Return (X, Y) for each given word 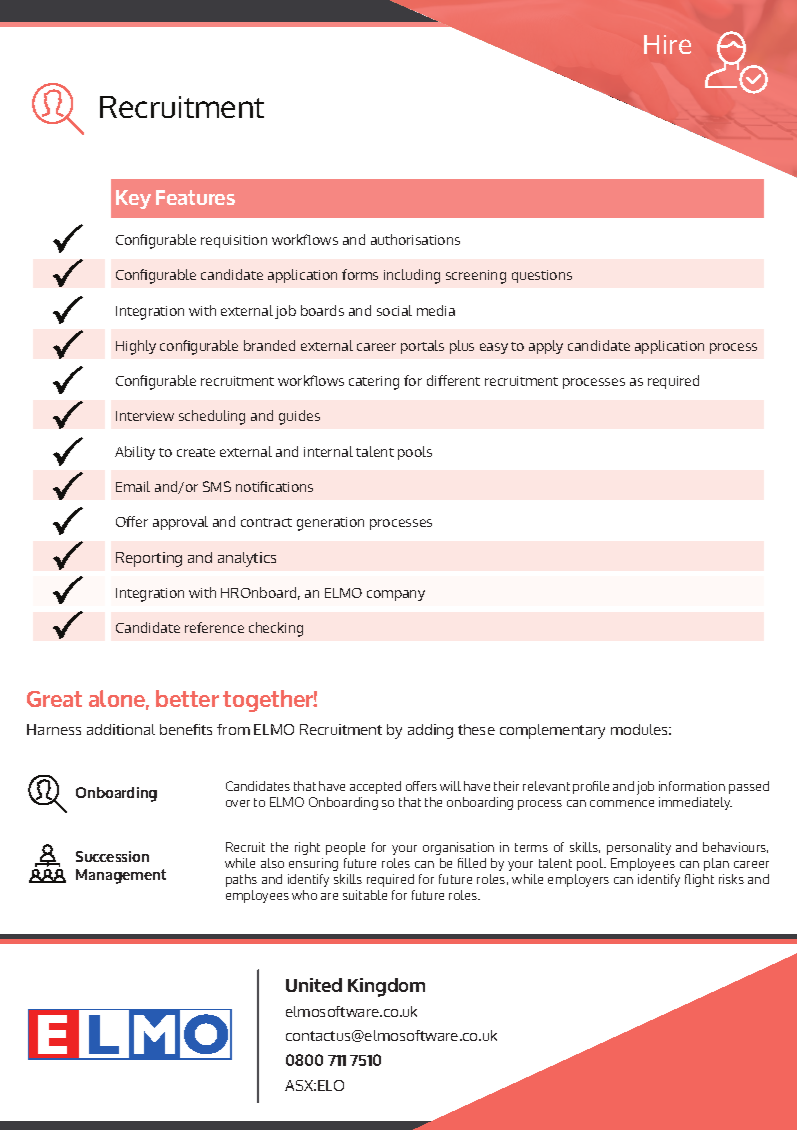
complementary (552, 731)
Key (133, 199)
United (314, 985)
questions (542, 276)
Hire (667, 44)
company (396, 595)
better (187, 698)
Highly (136, 347)
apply (546, 347)
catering (374, 383)
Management (121, 876)
